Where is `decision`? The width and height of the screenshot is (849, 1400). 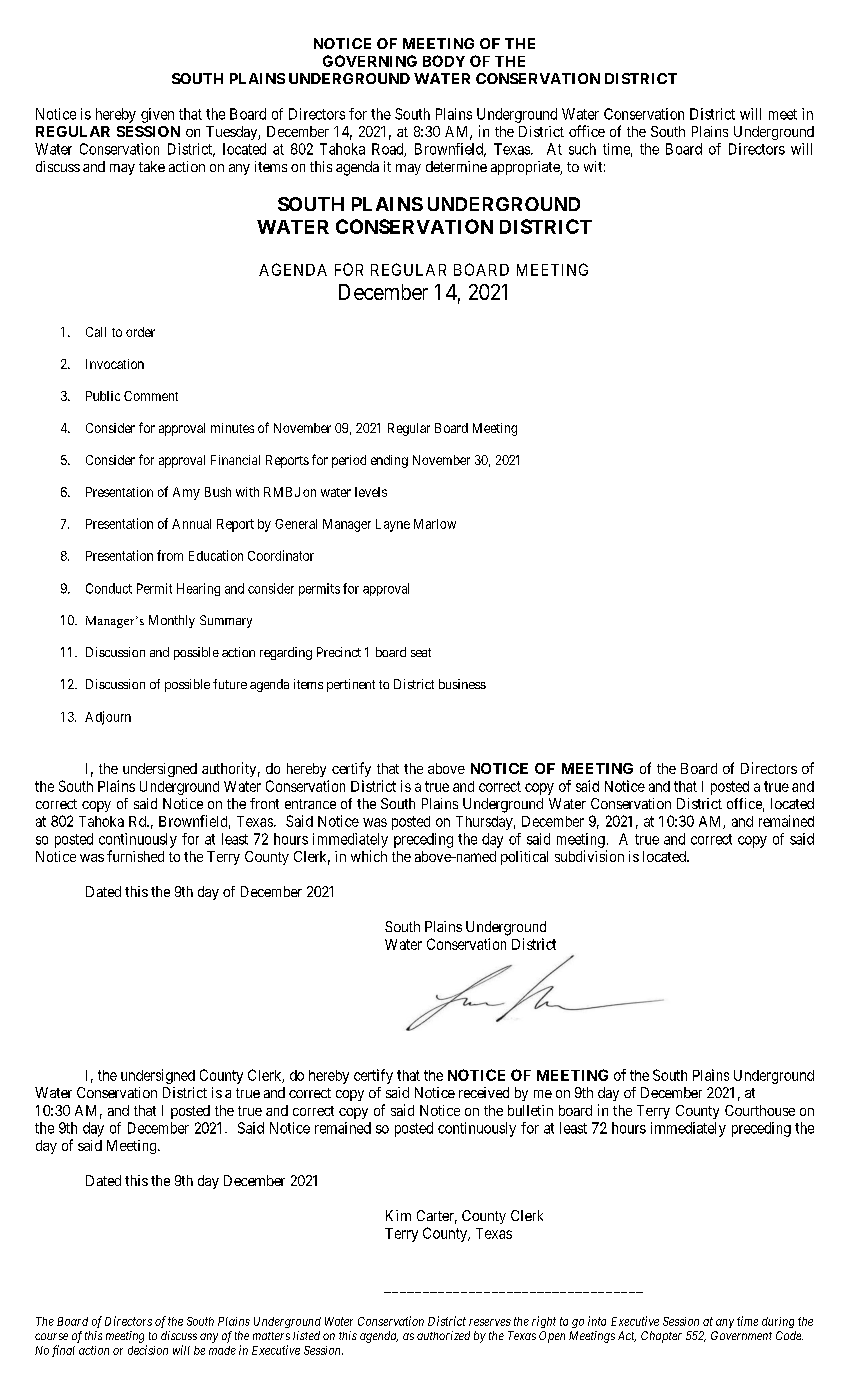
decision is located at coordinates (148, 1350).
